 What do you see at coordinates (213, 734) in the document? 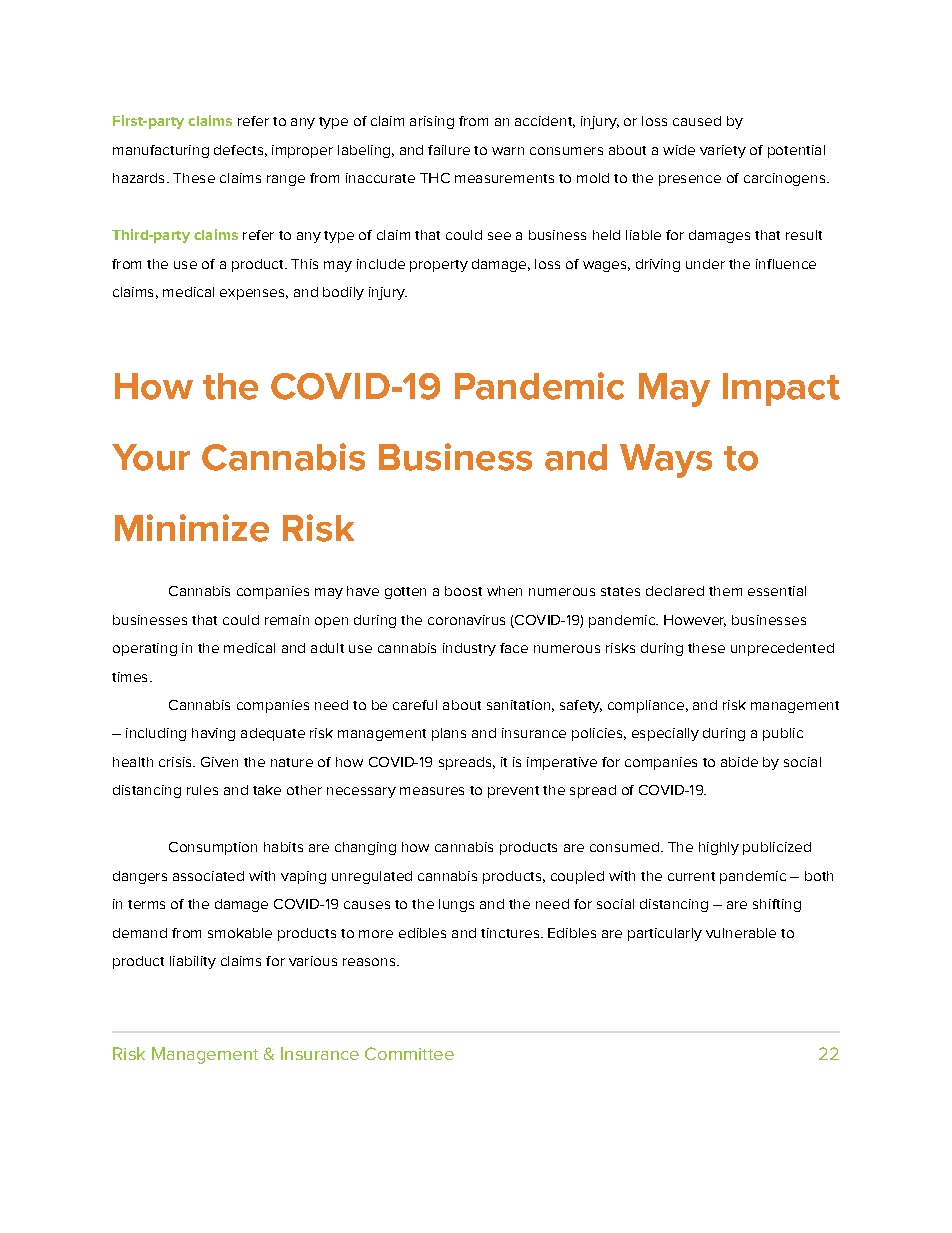
I see `having` at bounding box center [213, 734].
